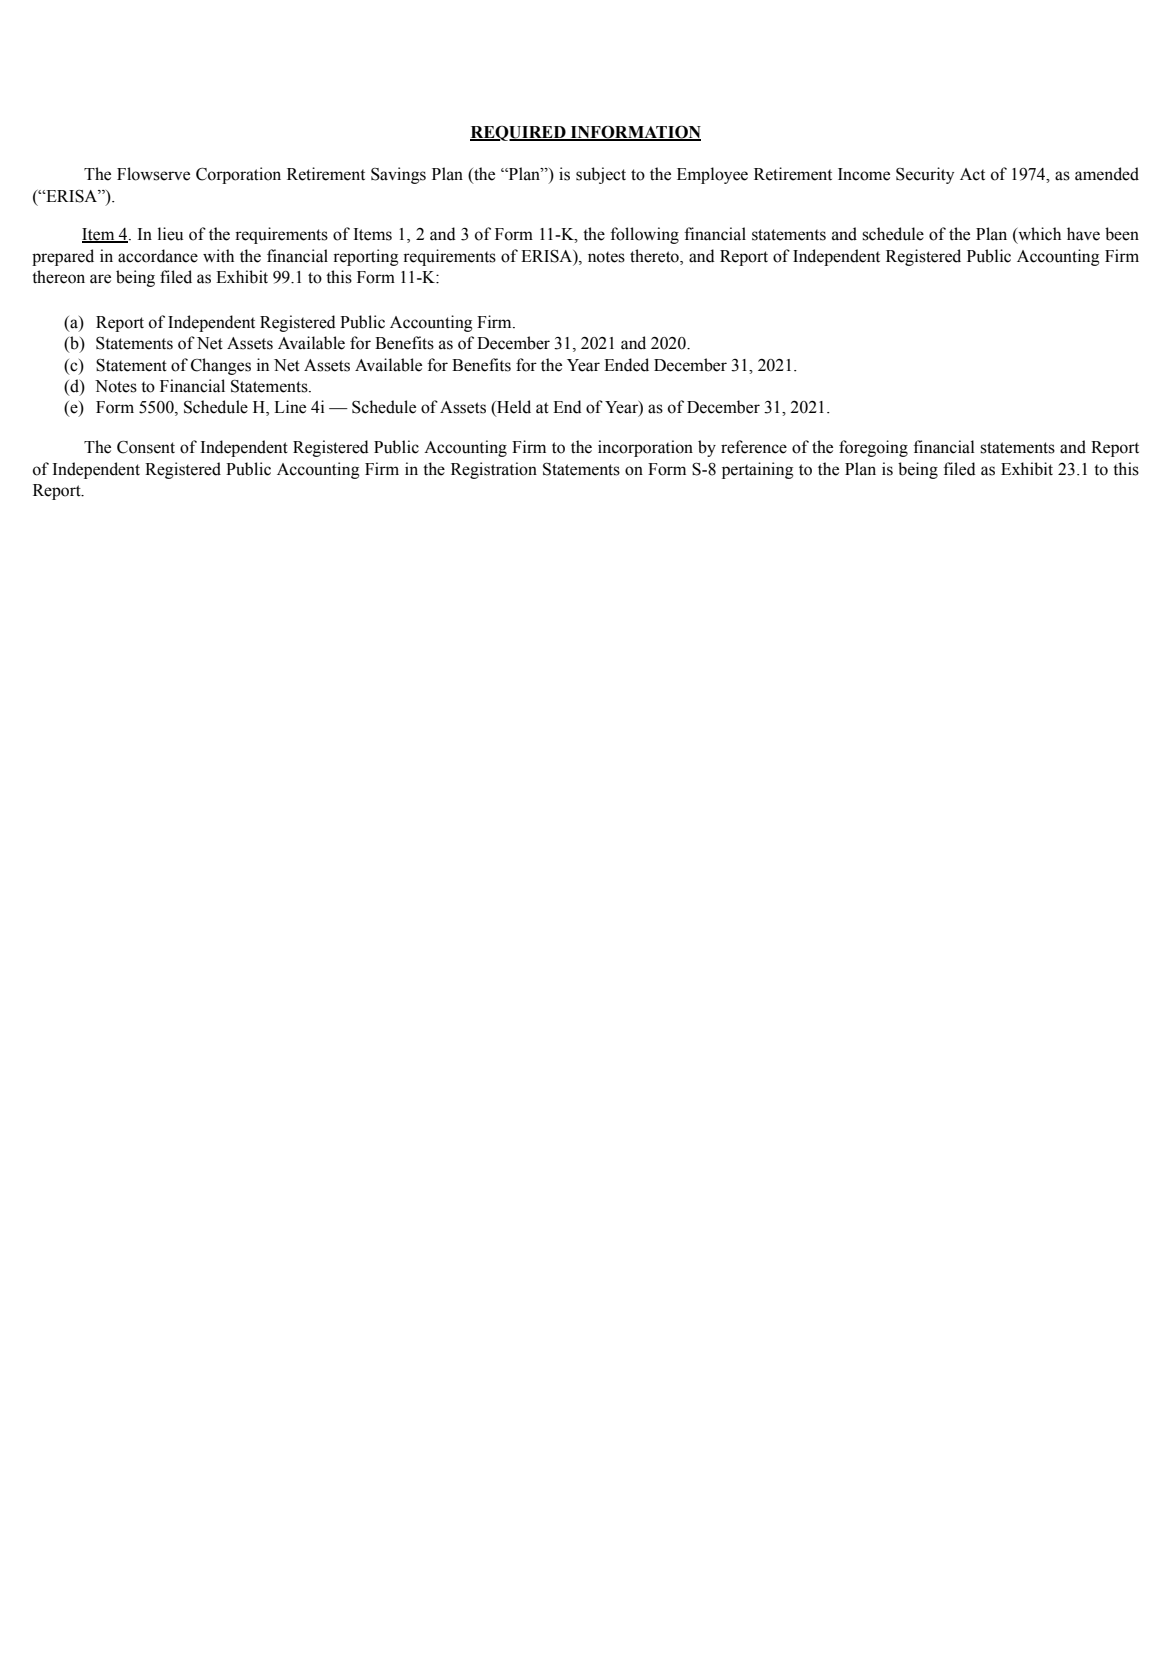 The height and width of the screenshot is (1661, 1173). What do you see at coordinates (146, 447) in the screenshot?
I see `Consent` at bounding box center [146, 447].
